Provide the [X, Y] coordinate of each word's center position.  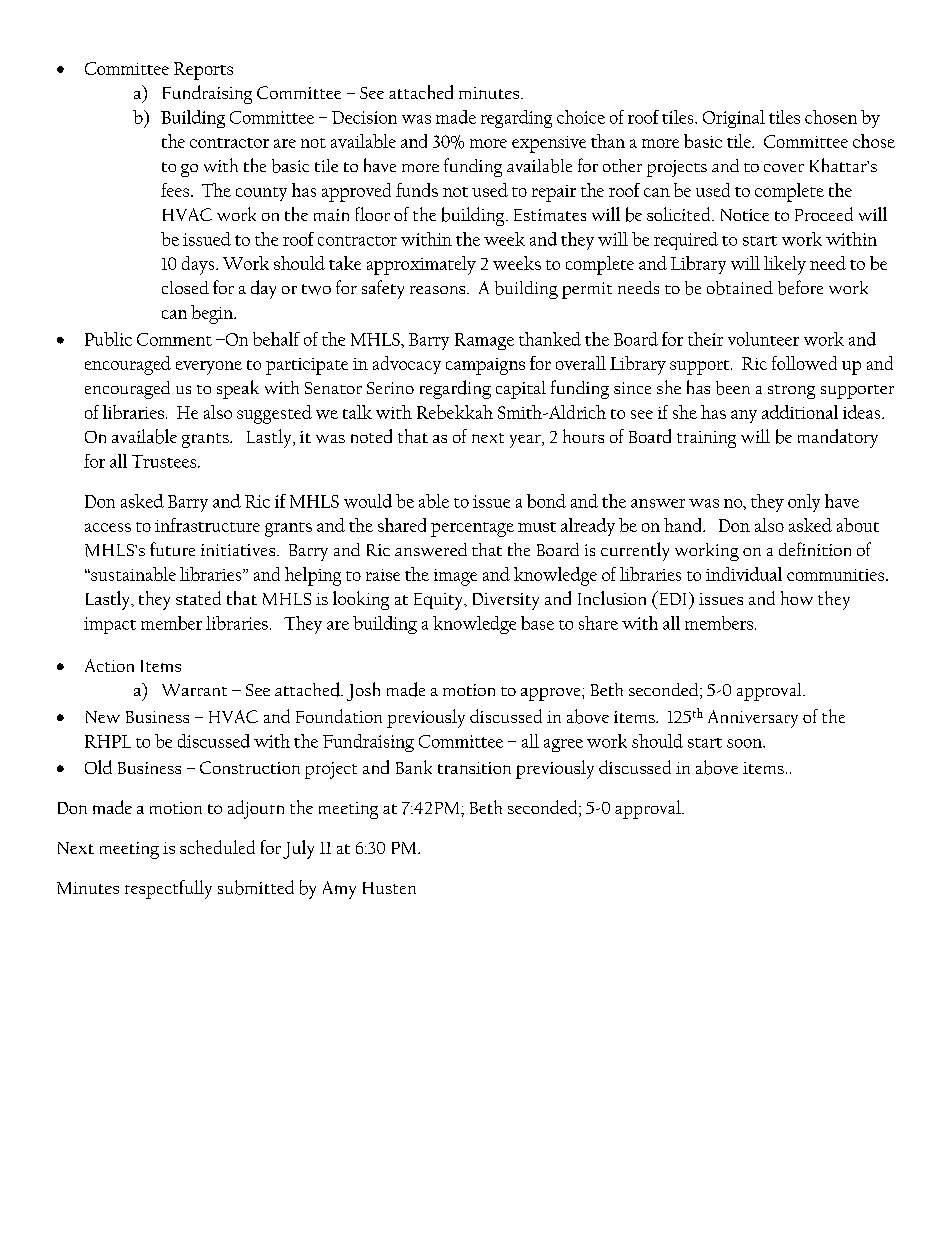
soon [746, 743]
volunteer [763, 339]
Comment [174, 339]
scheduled [217, 847]
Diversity [506, 601]
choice [581, 117]
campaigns [485, 366]
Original [734, 119]
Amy [339, 890]
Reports [203, 71]
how [797, 598]
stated [198, 598]
